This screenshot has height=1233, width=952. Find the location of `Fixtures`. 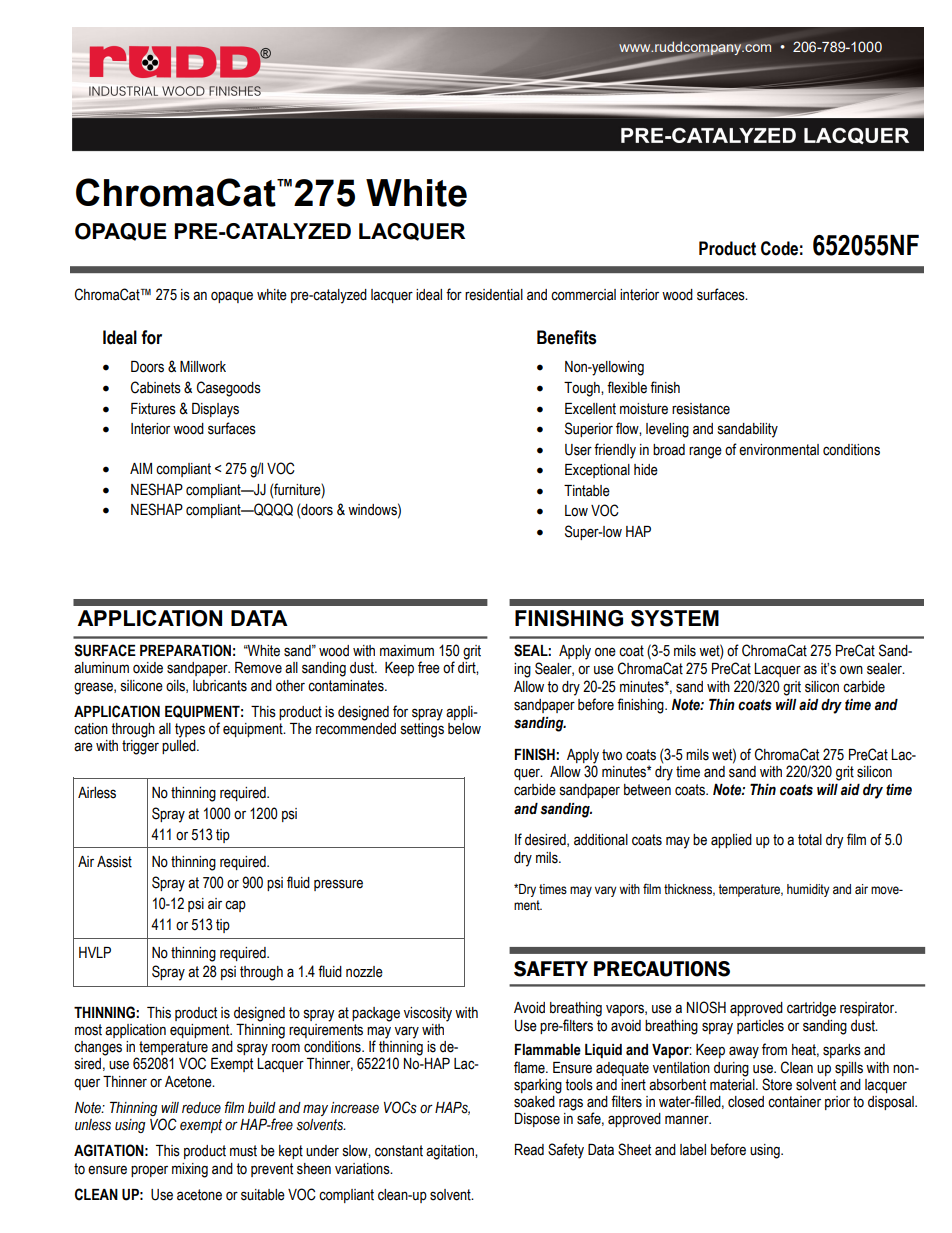

Fixtures is located at coordinates (153, 409).
